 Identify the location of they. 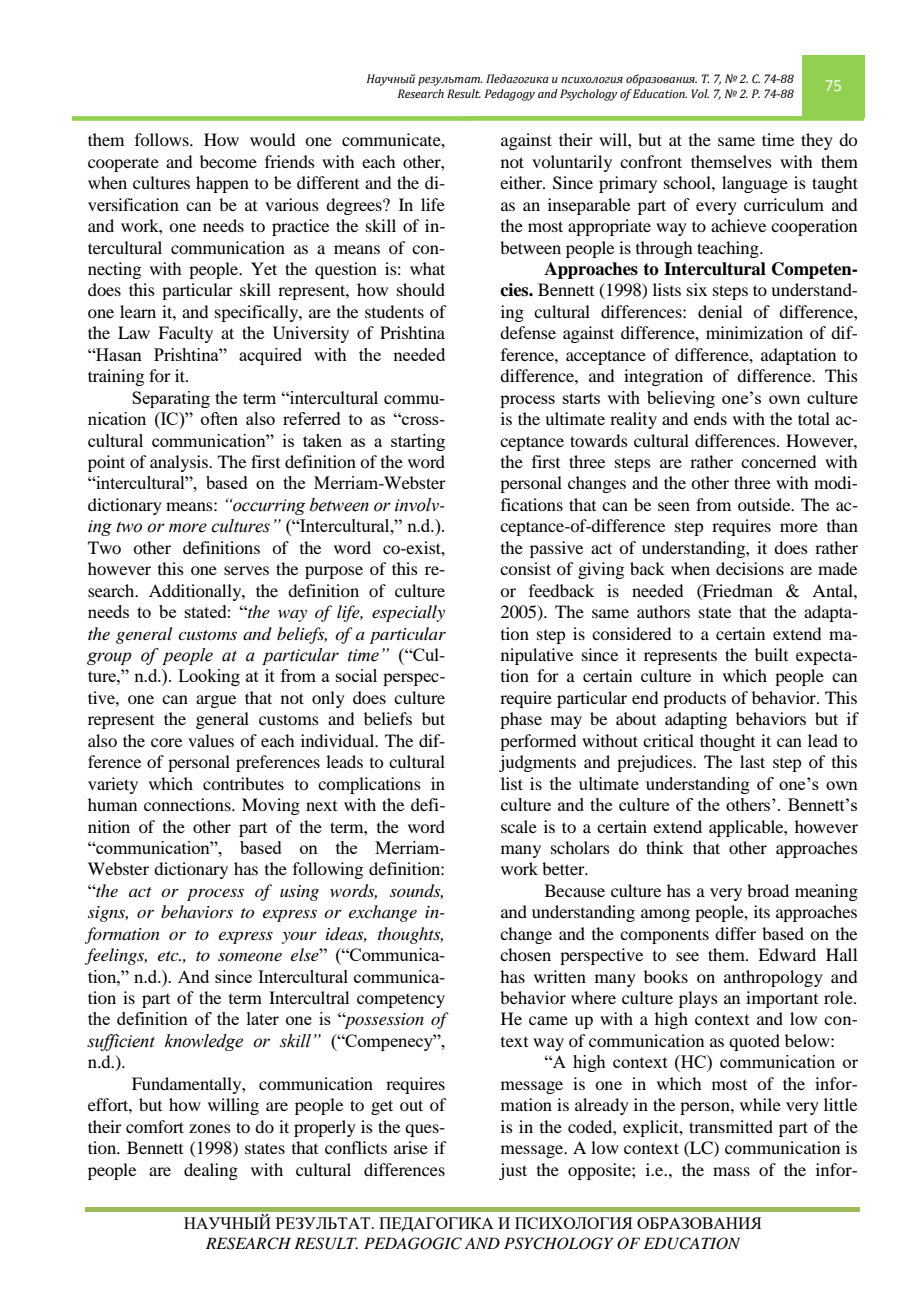
(817, 141).
